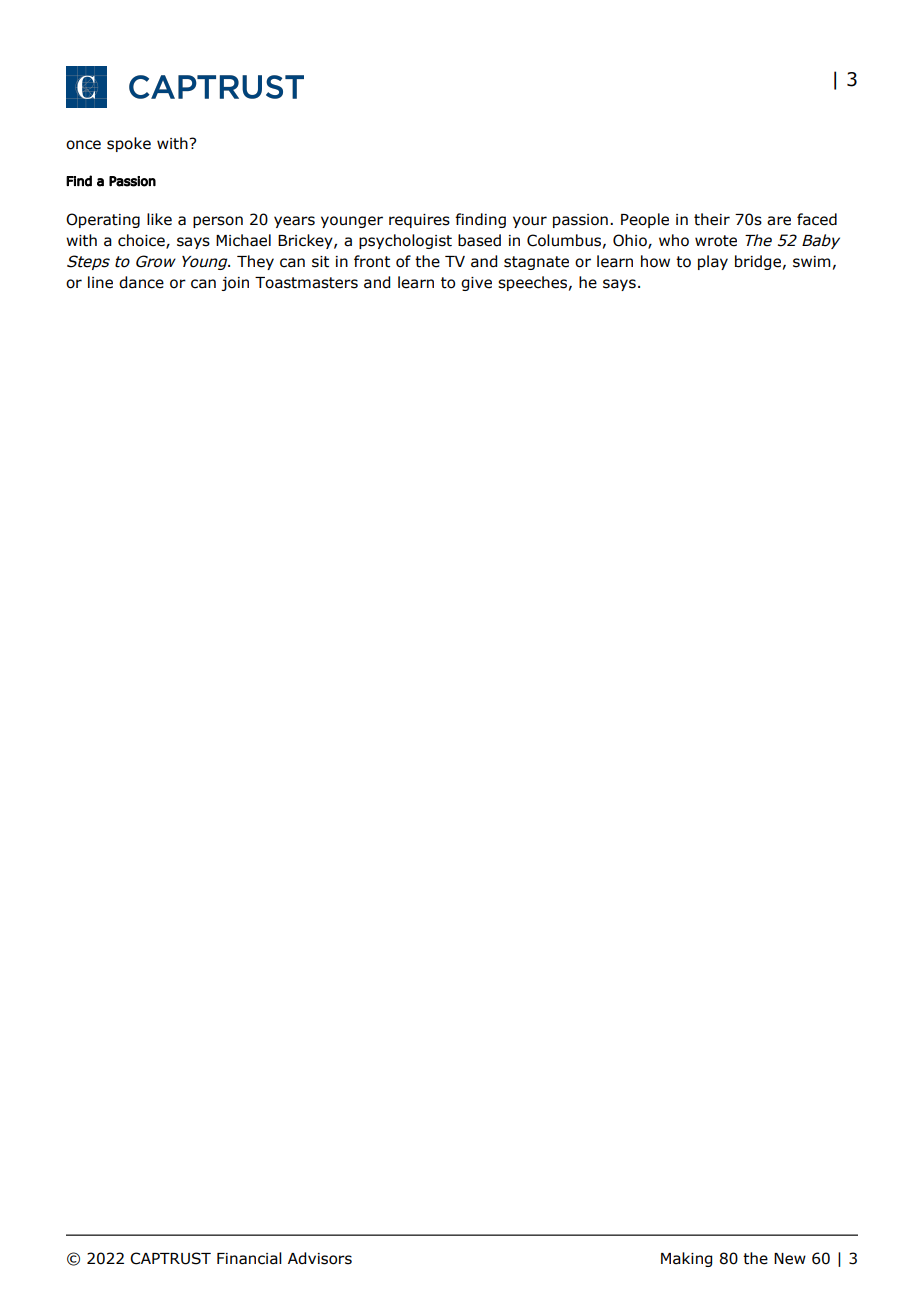 The width and height of the document is (924, 1308). I want to click on Making, so click(686, 1259).
